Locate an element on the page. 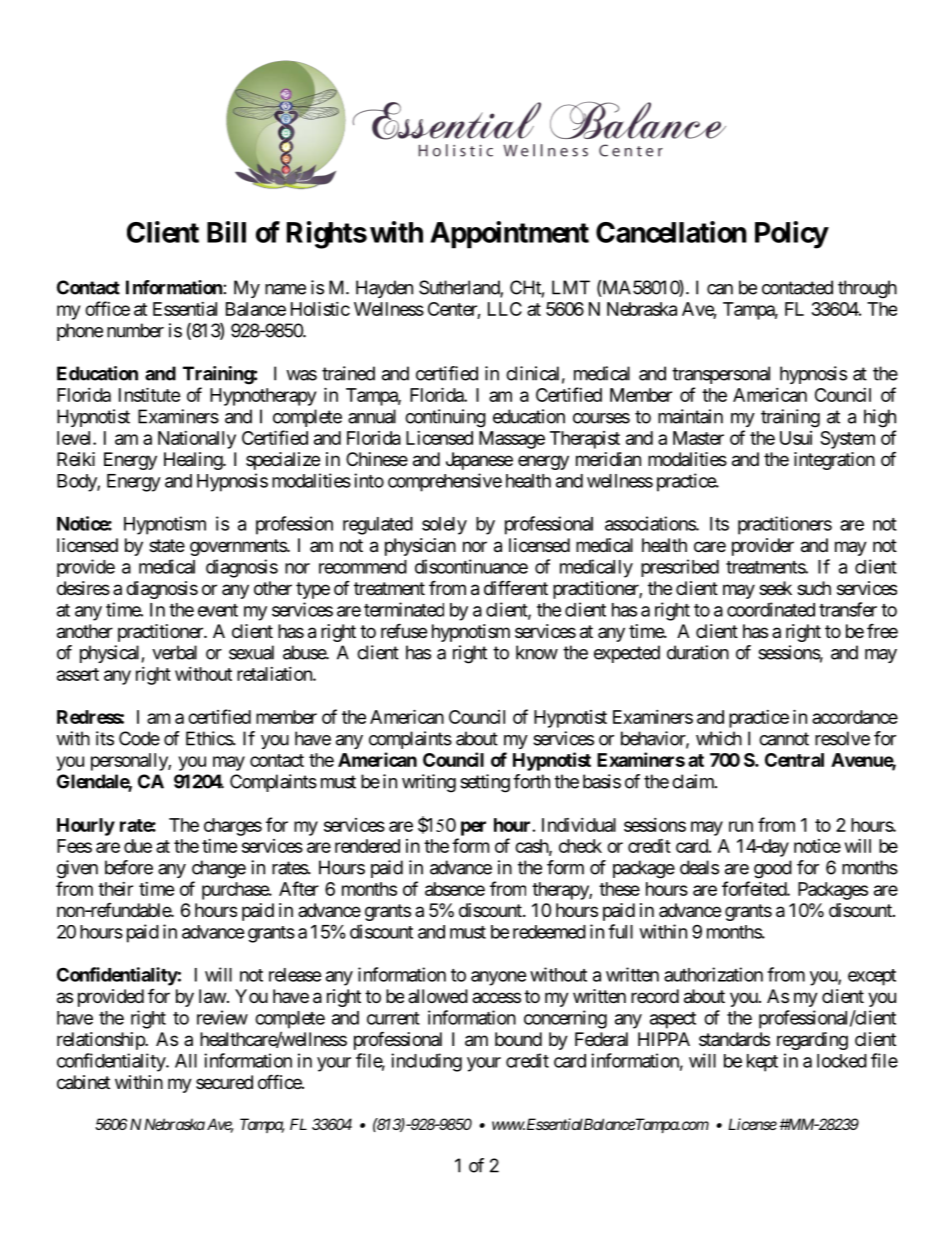 This page has height=1233, width=952. Bill is located at coordinates (226, 232).
